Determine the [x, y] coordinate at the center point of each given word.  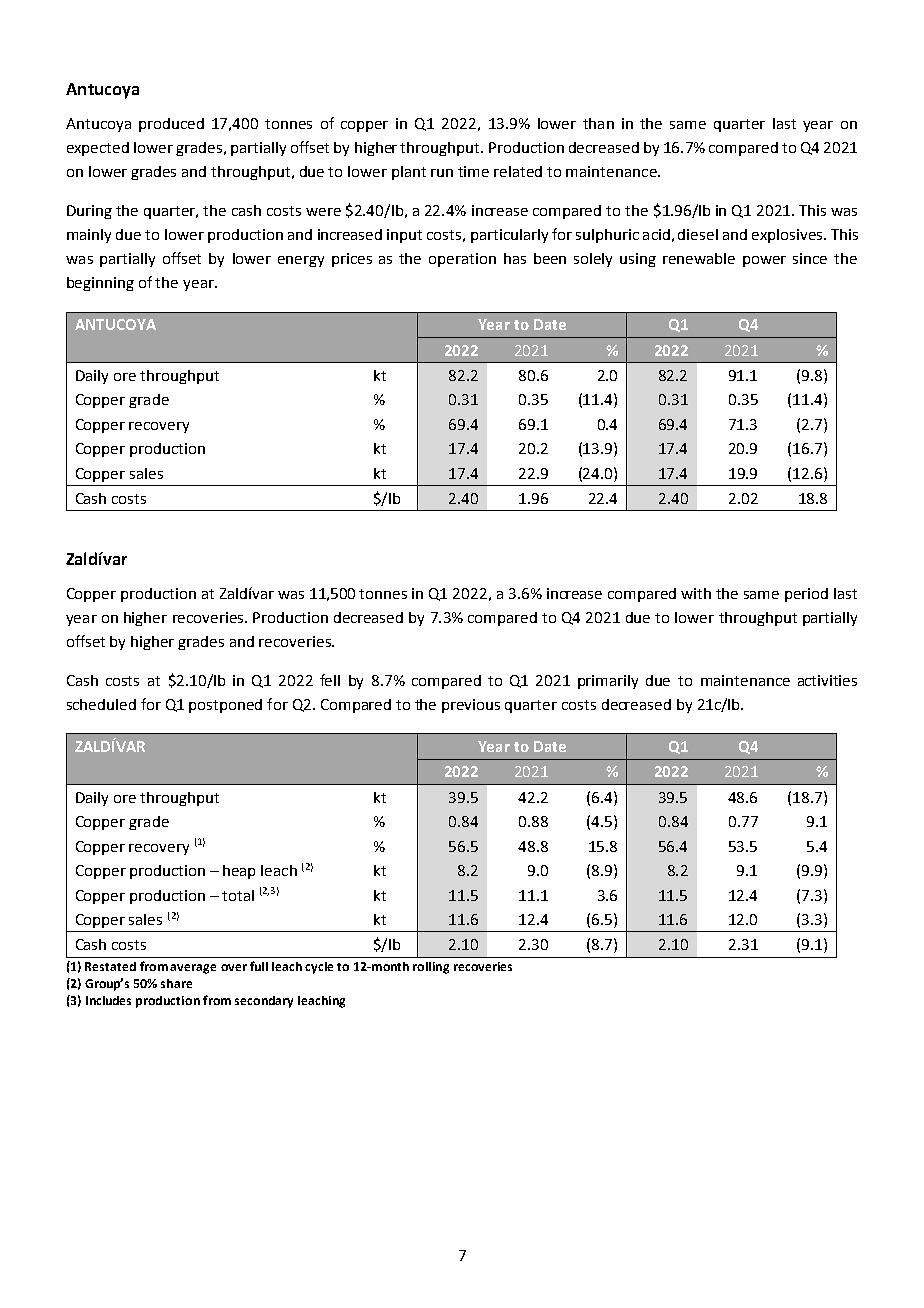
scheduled [101, 704]
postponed [225, 706]
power [764, 261]
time [473, 171]
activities [827, 680]
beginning [100, 284]
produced [171, 125]
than [598, 123]
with [696, 593]
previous [471, 706]
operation [462, 260]
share [176, 983]
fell [330, 680]
